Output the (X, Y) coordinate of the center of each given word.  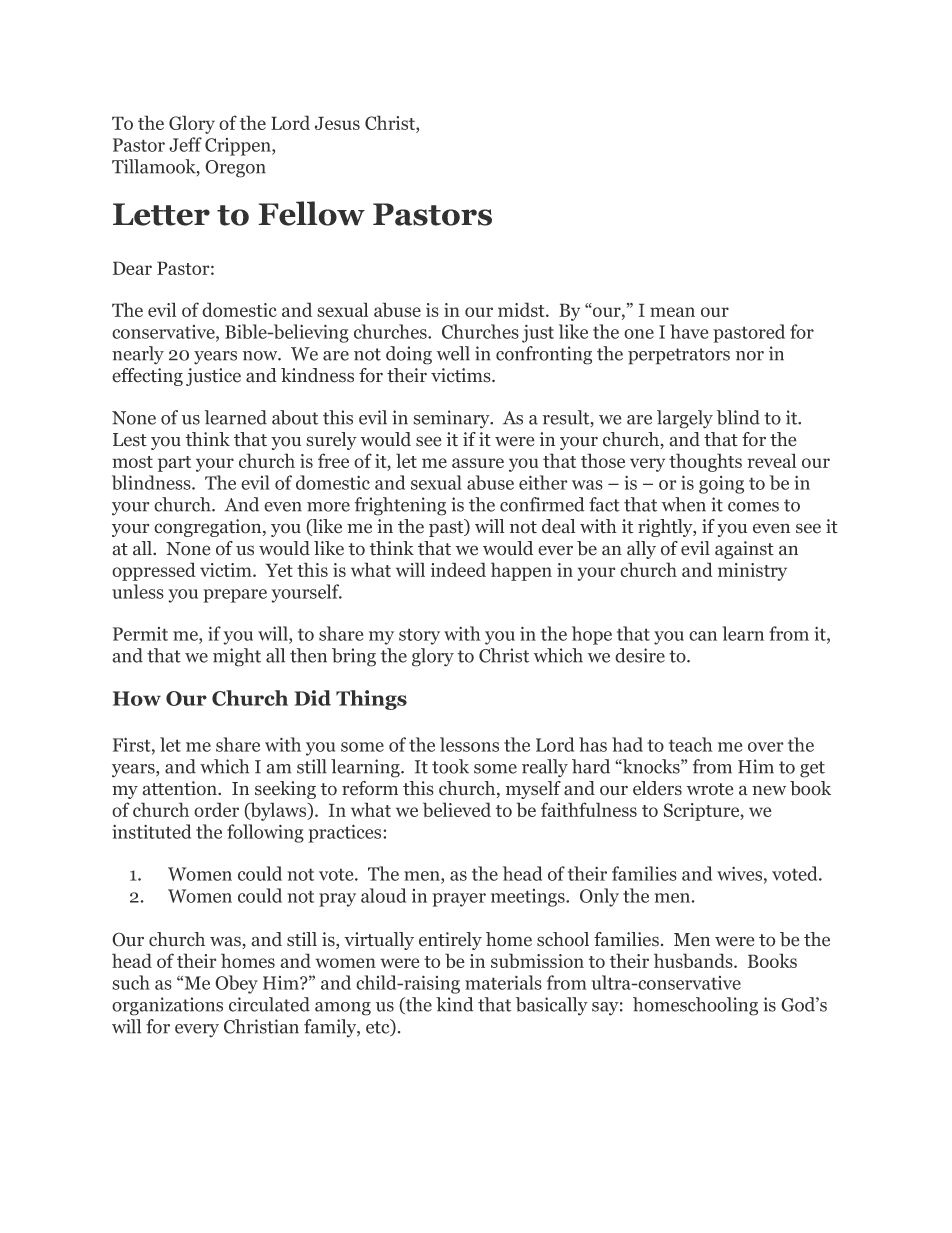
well (453, 353)
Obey (236, 984)
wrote (710, 789)
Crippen (239, 147)
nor (750, 356)
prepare (235, 596)
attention (181, 788)
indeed (458, 569)
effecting (147, 377)
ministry (752, 572)
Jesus (337, 123)
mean (672, 312)
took (450, 766)
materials (503, 982)
